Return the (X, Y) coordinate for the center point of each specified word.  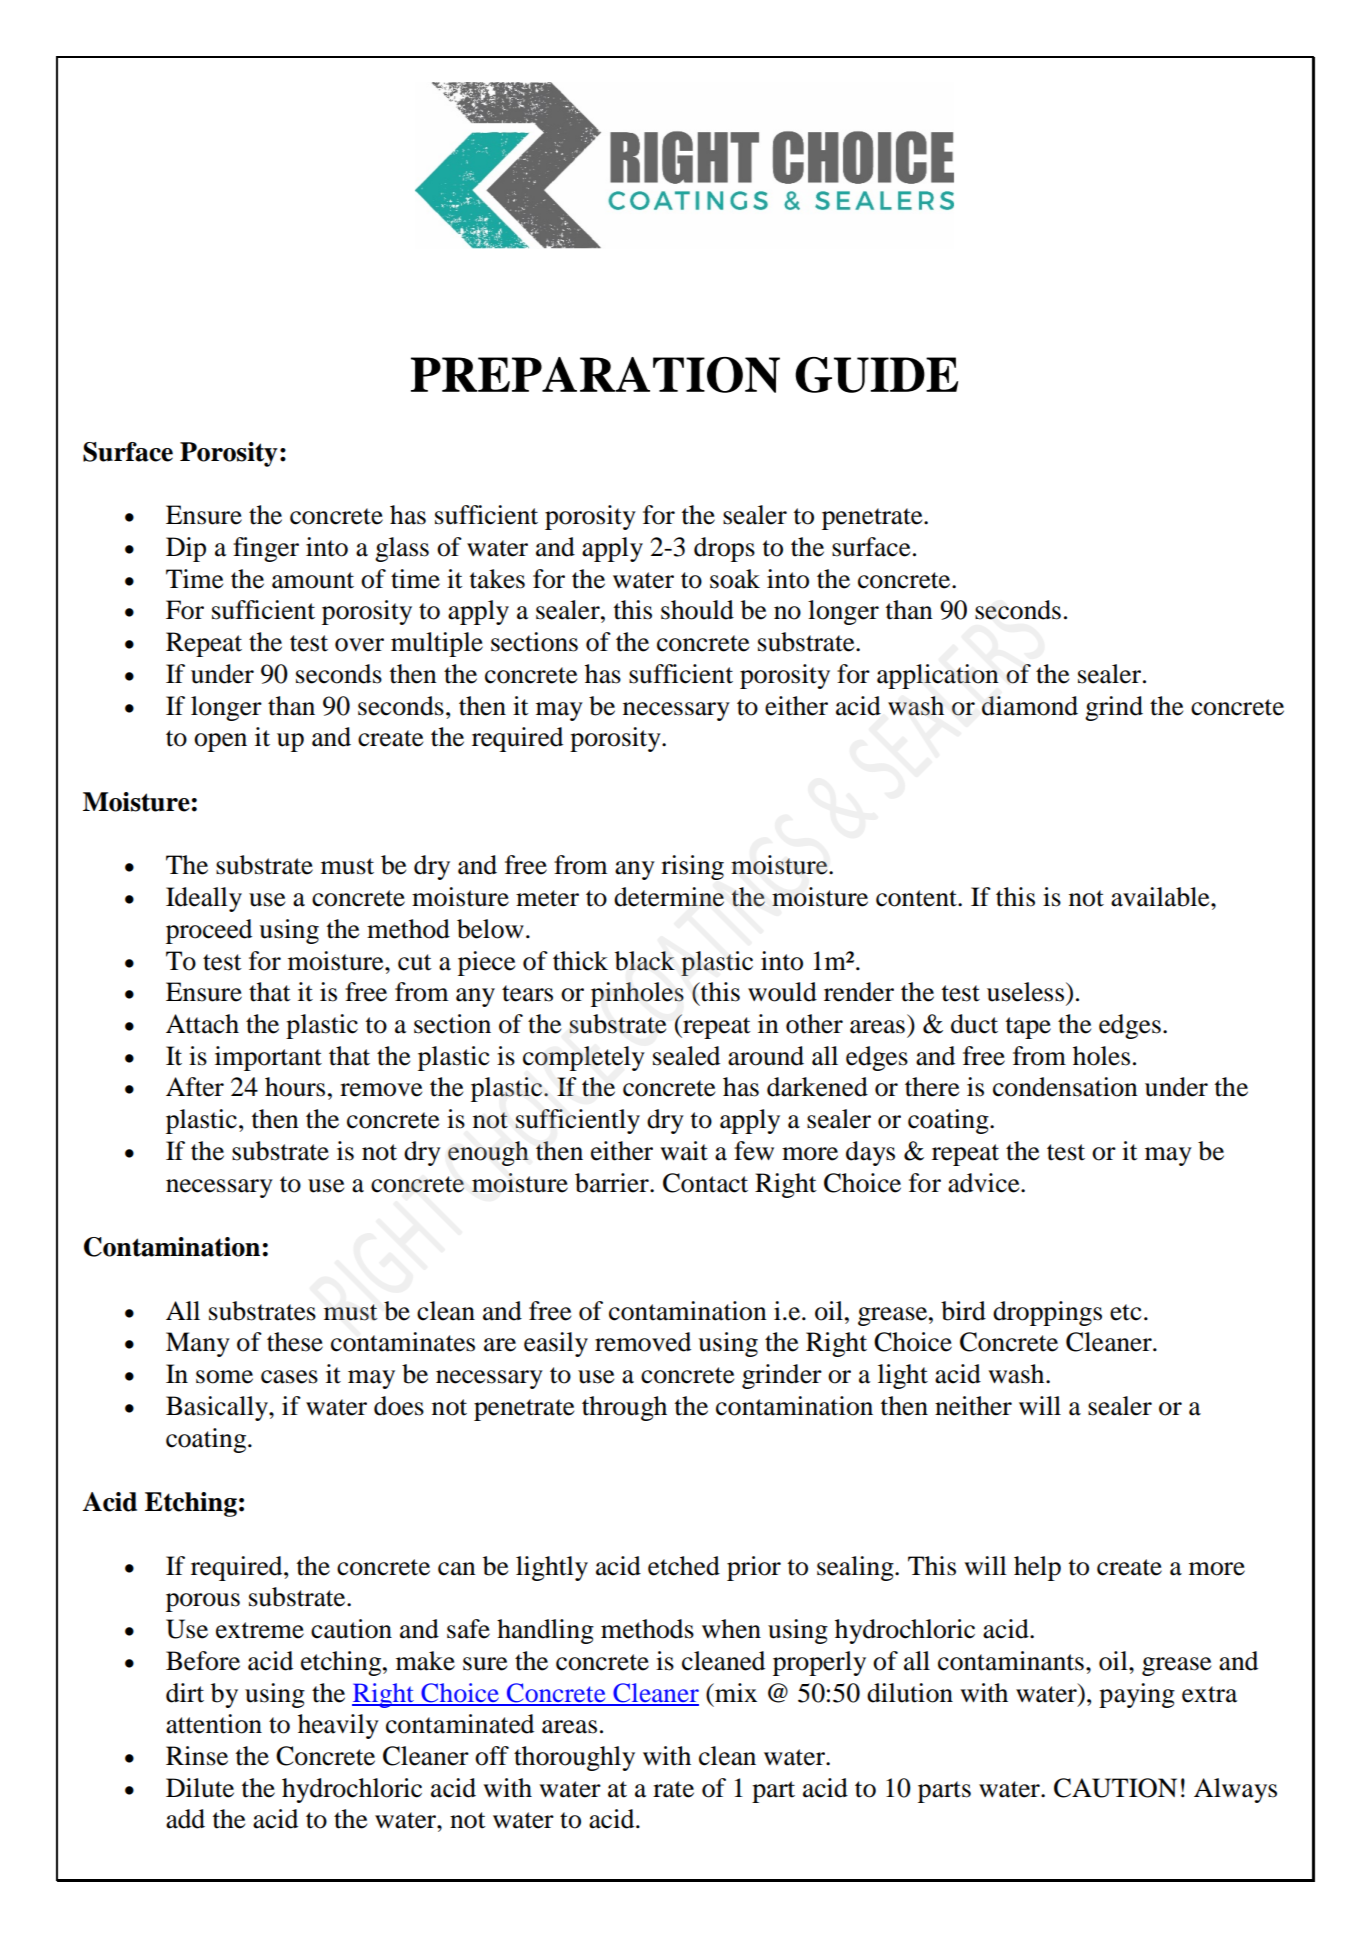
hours (295, 1087)
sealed (686, 1056)
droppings (1047, 1313)
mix (735, 1692)
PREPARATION (595, 375)
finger (266, 549)
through (624, 1408)
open (220, 742)
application (938, 676)
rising (692, 867)
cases (289, 1377)
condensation (1065, 1087)
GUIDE (876, 375)
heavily (338, 1726)
